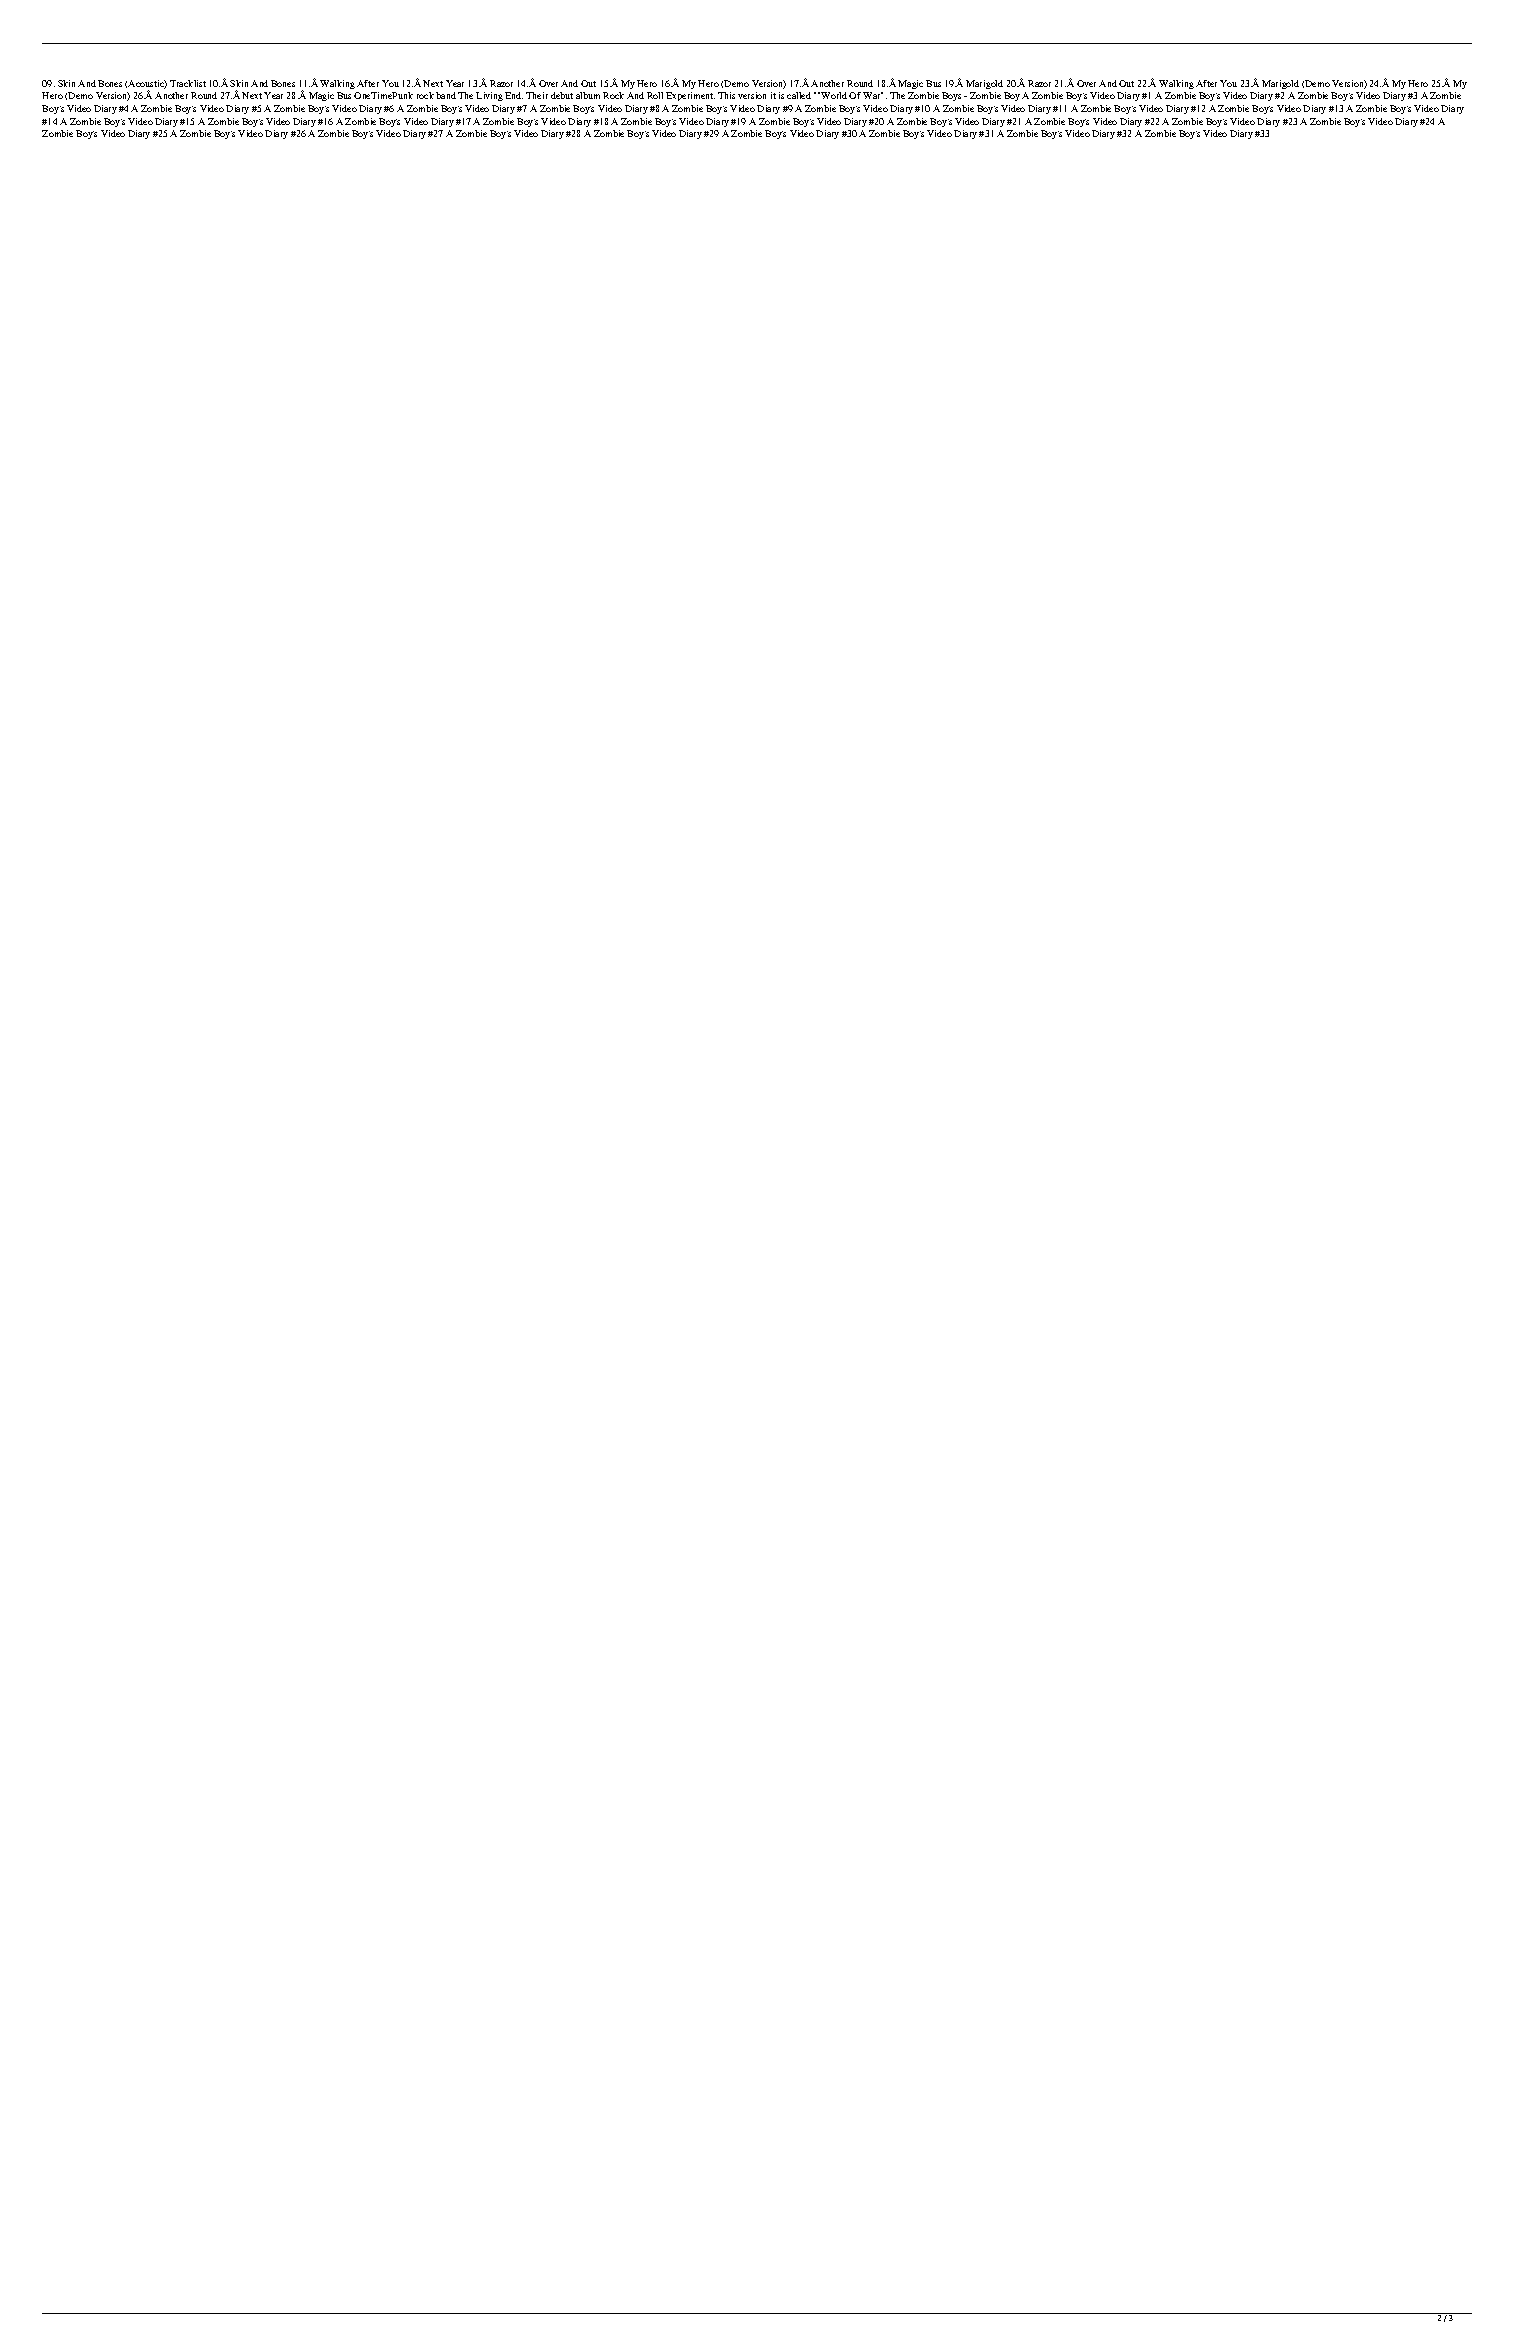 This screenshot has width=1514, height=2342. Describe the element at coordinates (514, 95) in the screenshot. I see `End` at that location.
